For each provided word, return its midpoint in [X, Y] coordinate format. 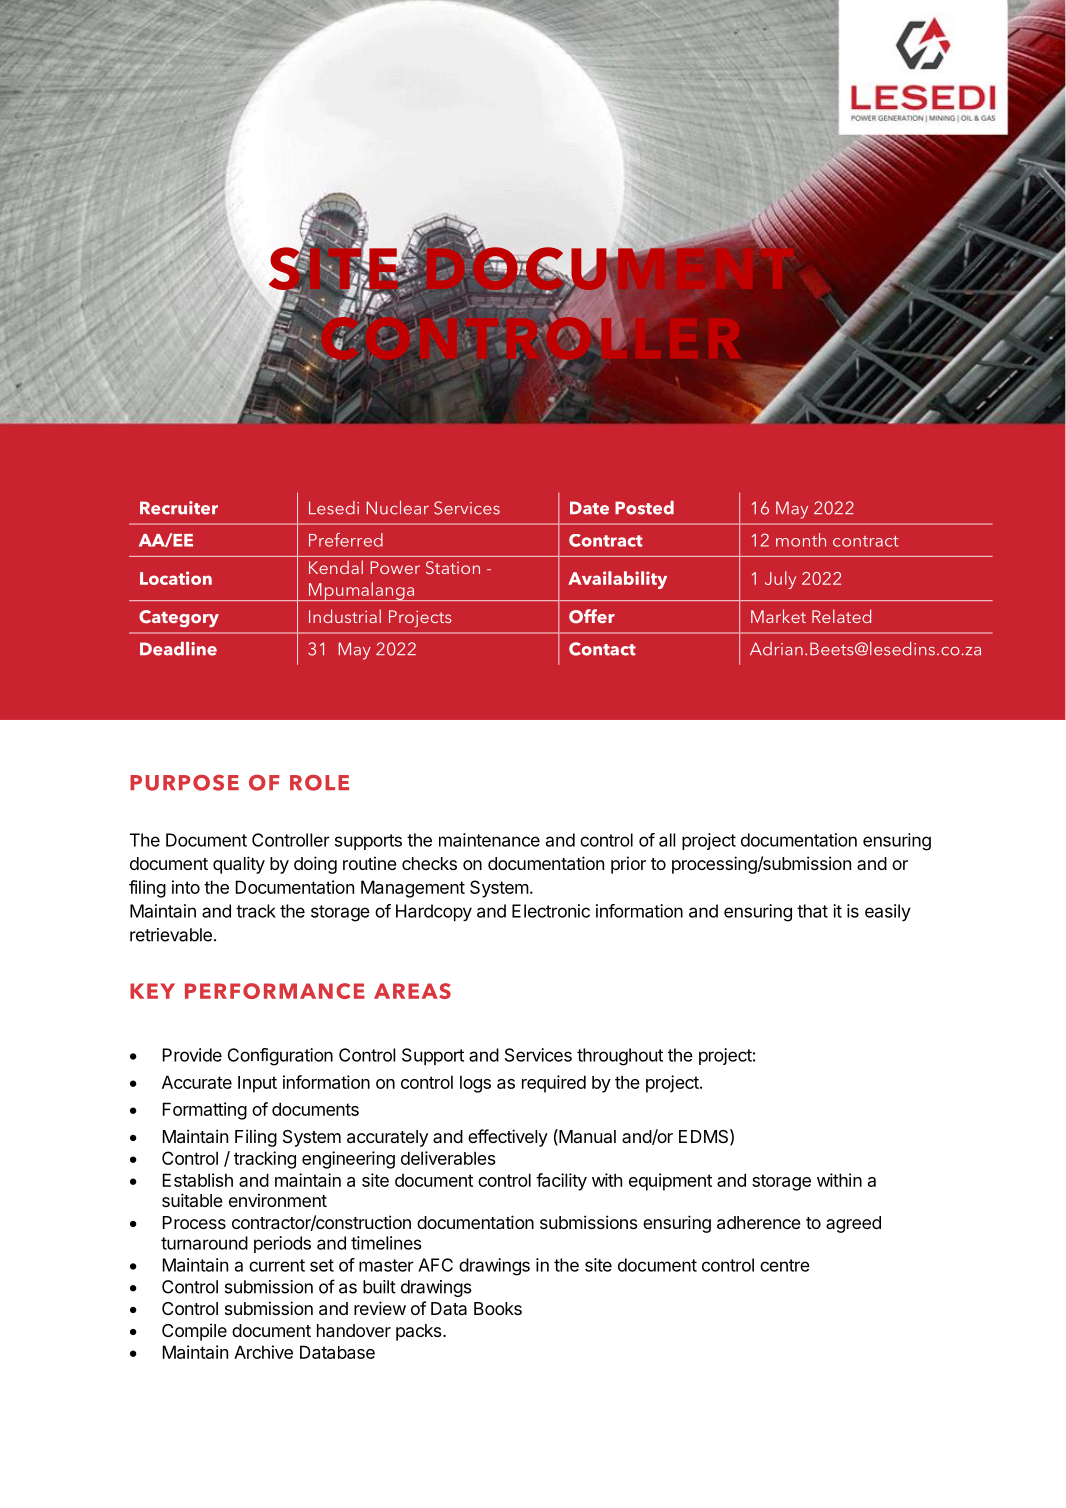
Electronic [551, 911]
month [801, 540]
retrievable [171, 935]
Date [589, 508]
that [812, 911]
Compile [194, 1332]
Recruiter [179, 508]
